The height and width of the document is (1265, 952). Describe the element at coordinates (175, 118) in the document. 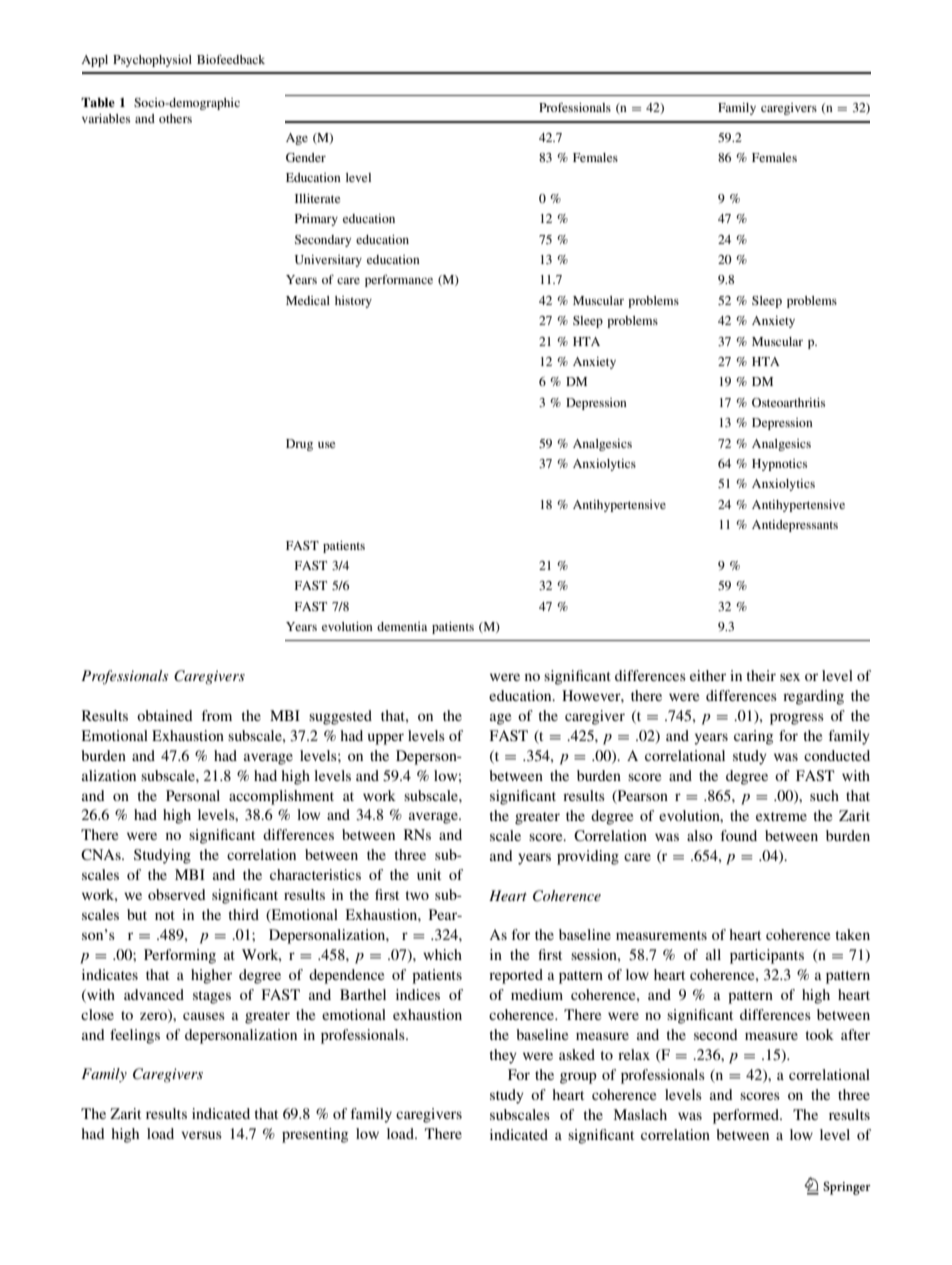

I see `others` at that location.
